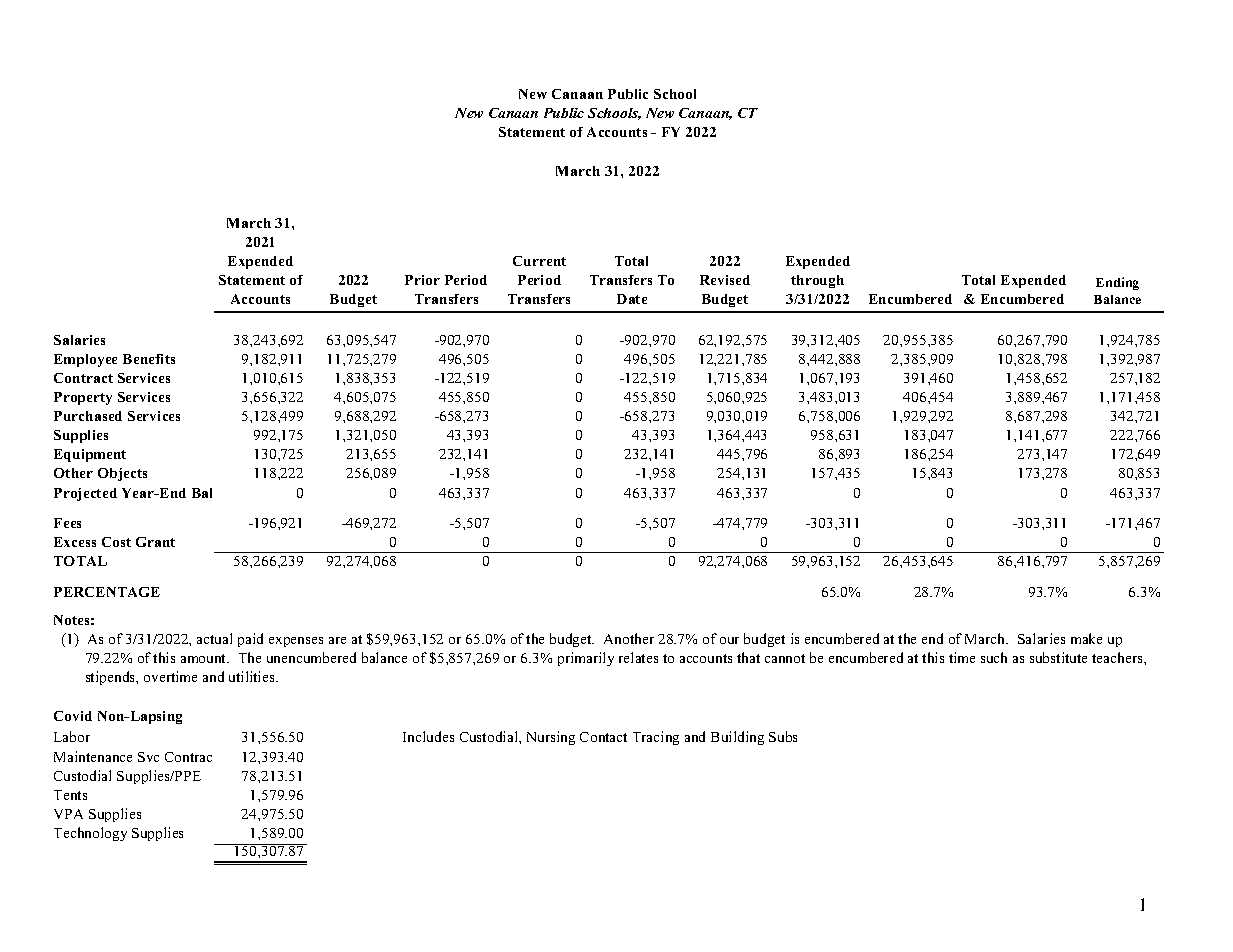  What do you see at coordinates (737, 738) in the document?
I see `Building` at bounding box center [737, 738].
